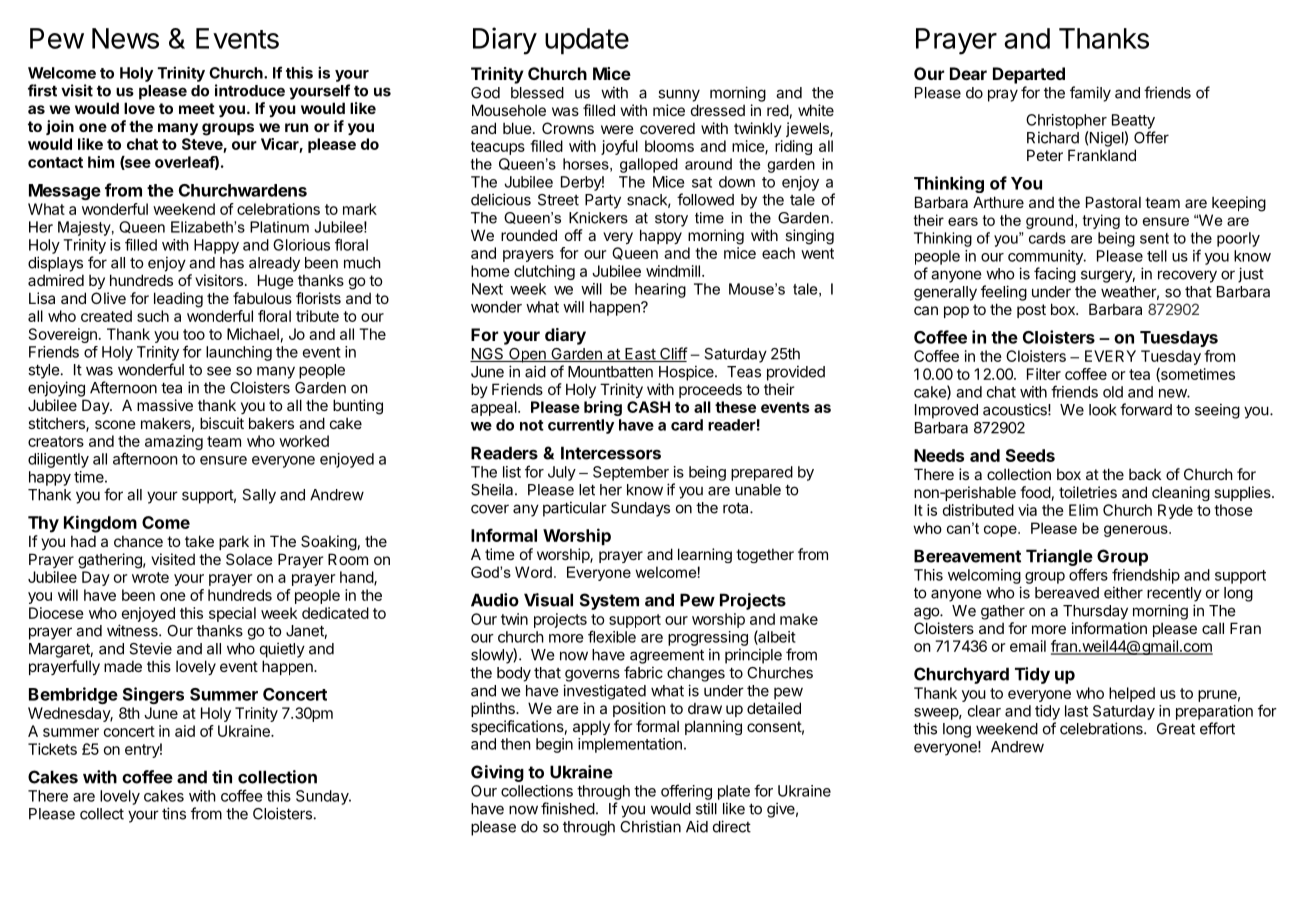 This screenshot has height=924, width=1308. What do you see at coordinates (178, 300) in the screenshot?
I see `leading` at bounding box center [178, 300].
